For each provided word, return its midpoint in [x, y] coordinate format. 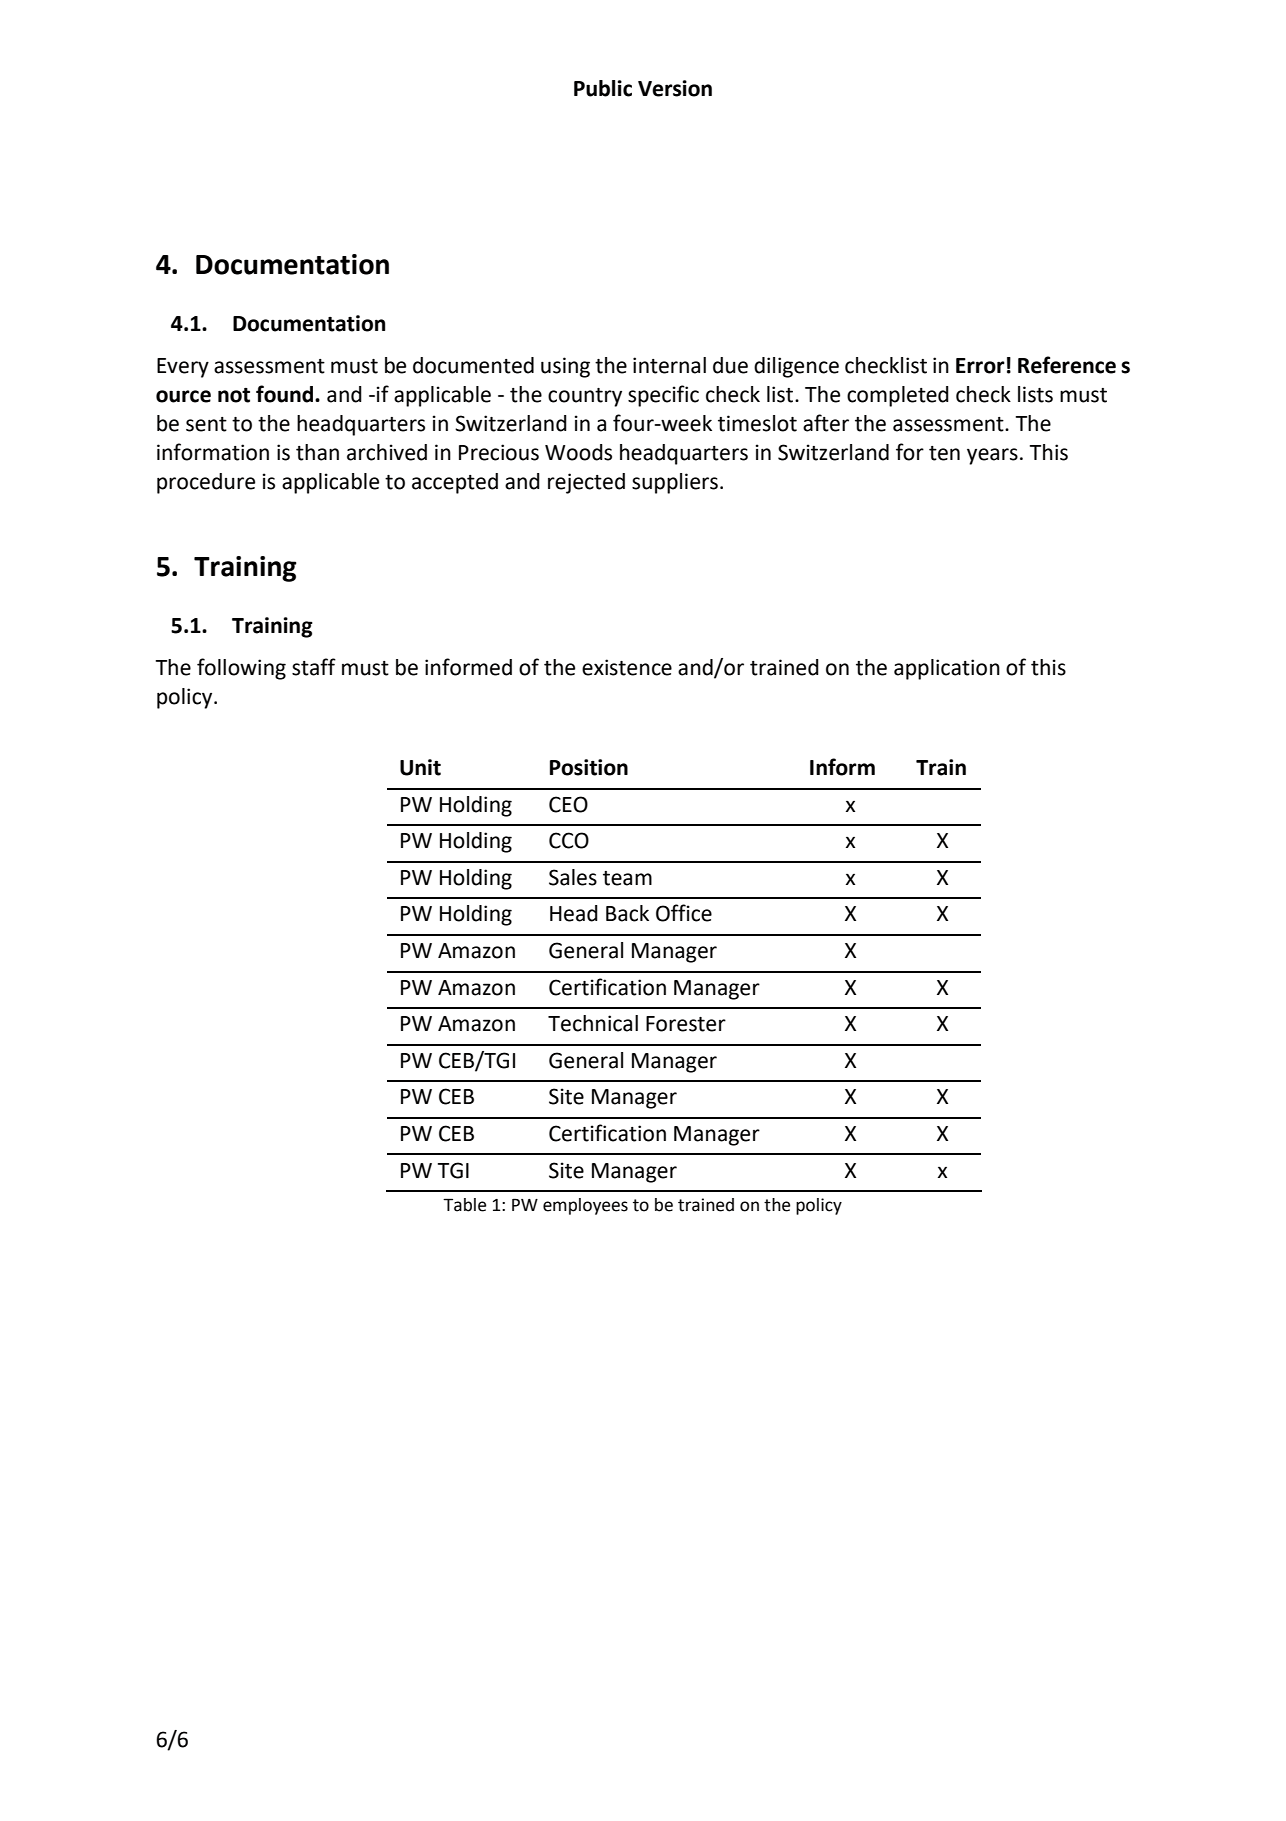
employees [585, 1206]
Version [675, 88]
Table [464, 1205]
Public [603, 88]
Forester [686, 1024]
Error [980, 366]
